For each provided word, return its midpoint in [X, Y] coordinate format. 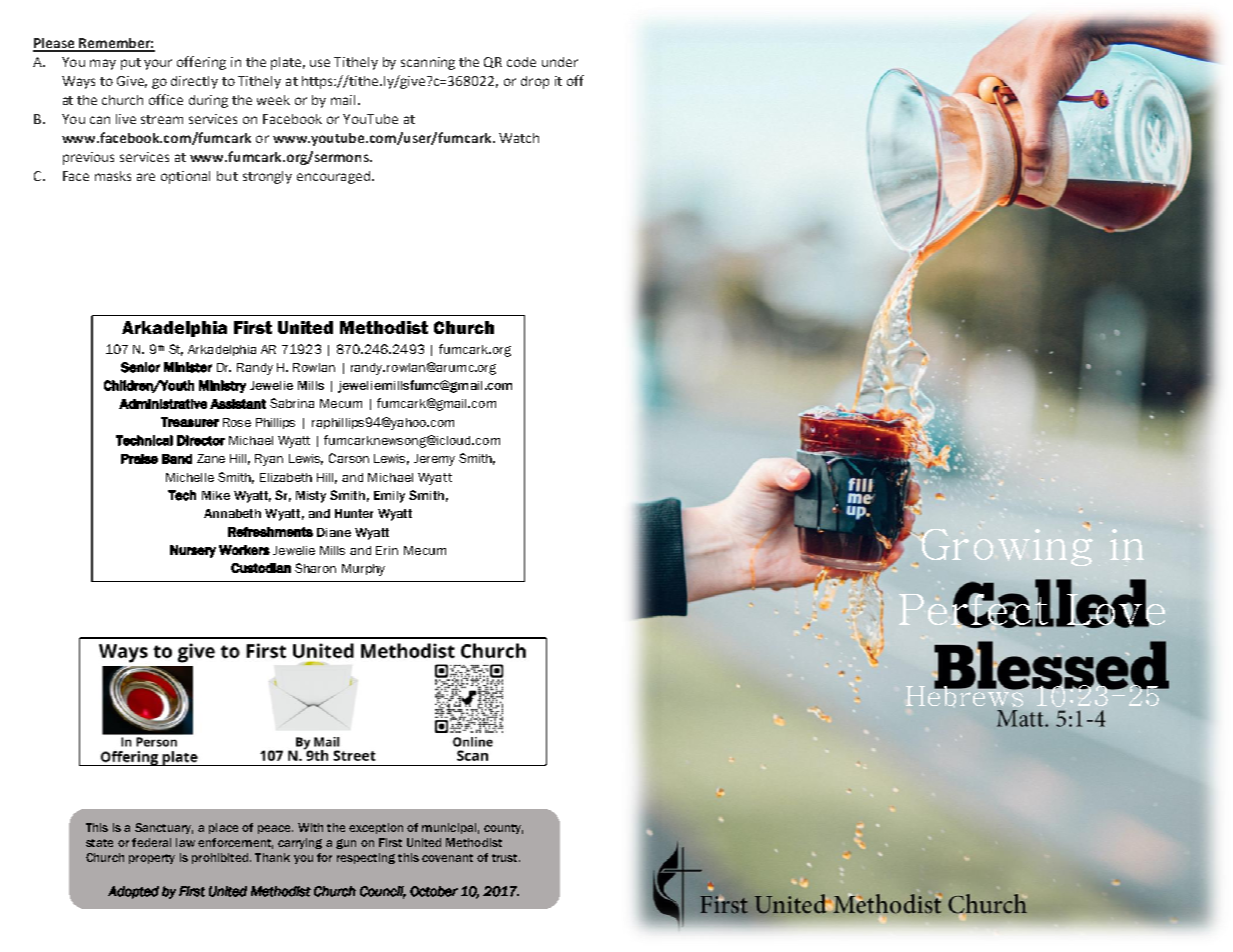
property [152, 859]
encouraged [333, 177]
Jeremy [434, 460]
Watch [519, 138]
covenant [447, 858]
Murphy [363, 570]
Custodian [261, 568]
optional [185, 177]
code [521, 62]
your [158, 64]
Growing [1007, 547]
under [560, 62]
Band [177, 459]
